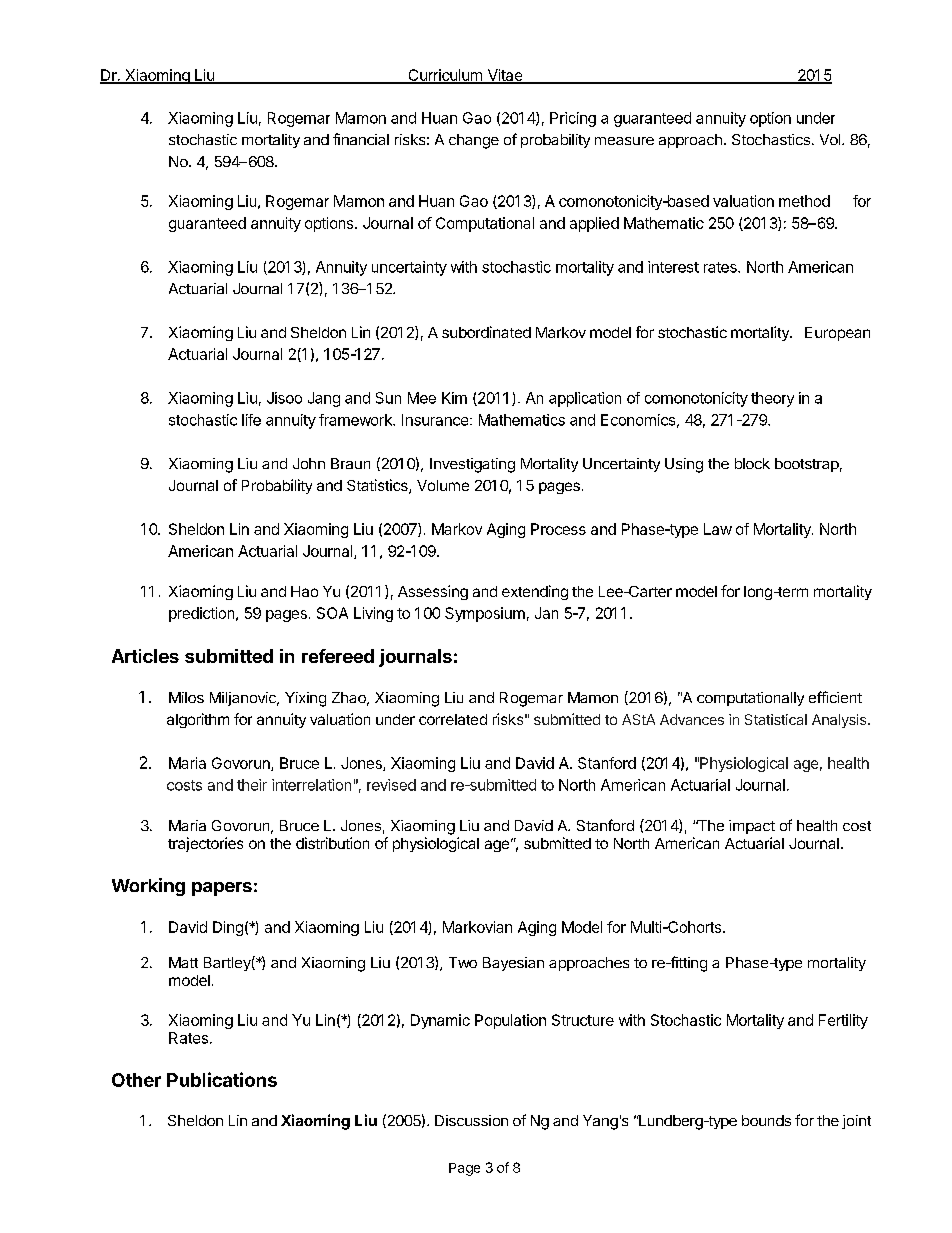 The image size is (952, 1233). Describe the element at coordinates (361, 139) in the screenshot. I see `financial` at that location.
